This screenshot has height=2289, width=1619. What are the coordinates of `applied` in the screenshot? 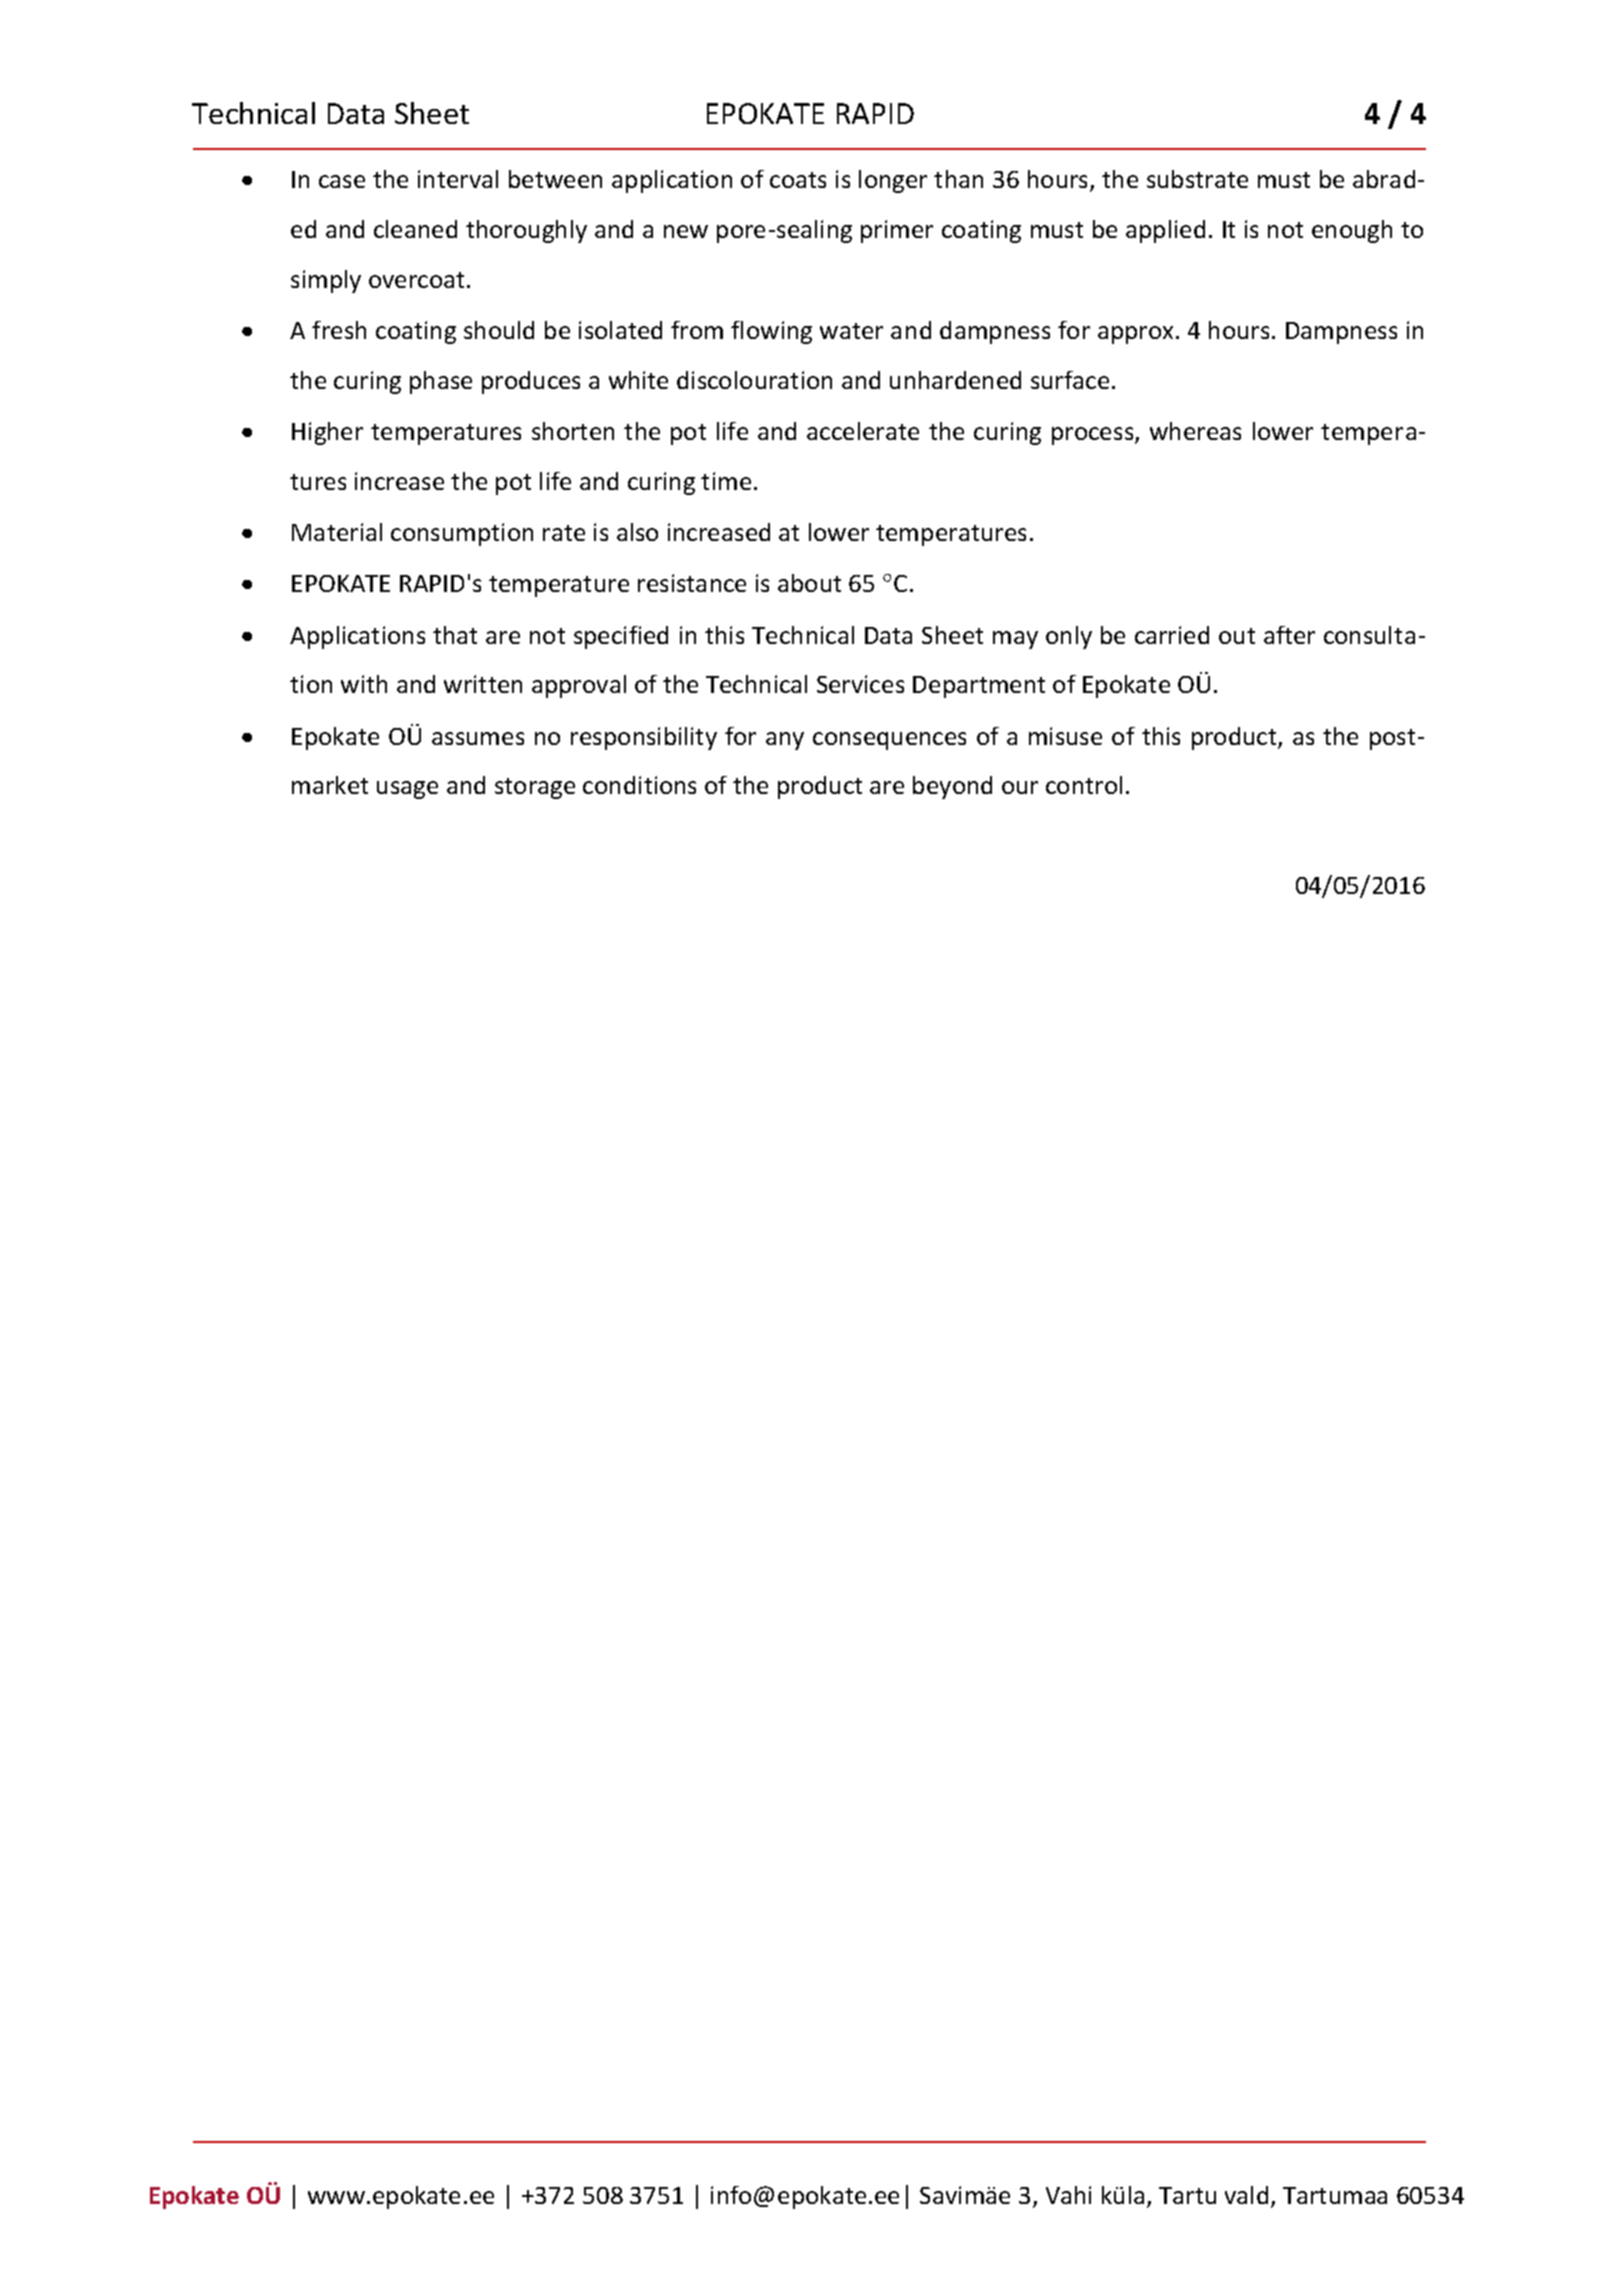 It's located at (1165, 231).
